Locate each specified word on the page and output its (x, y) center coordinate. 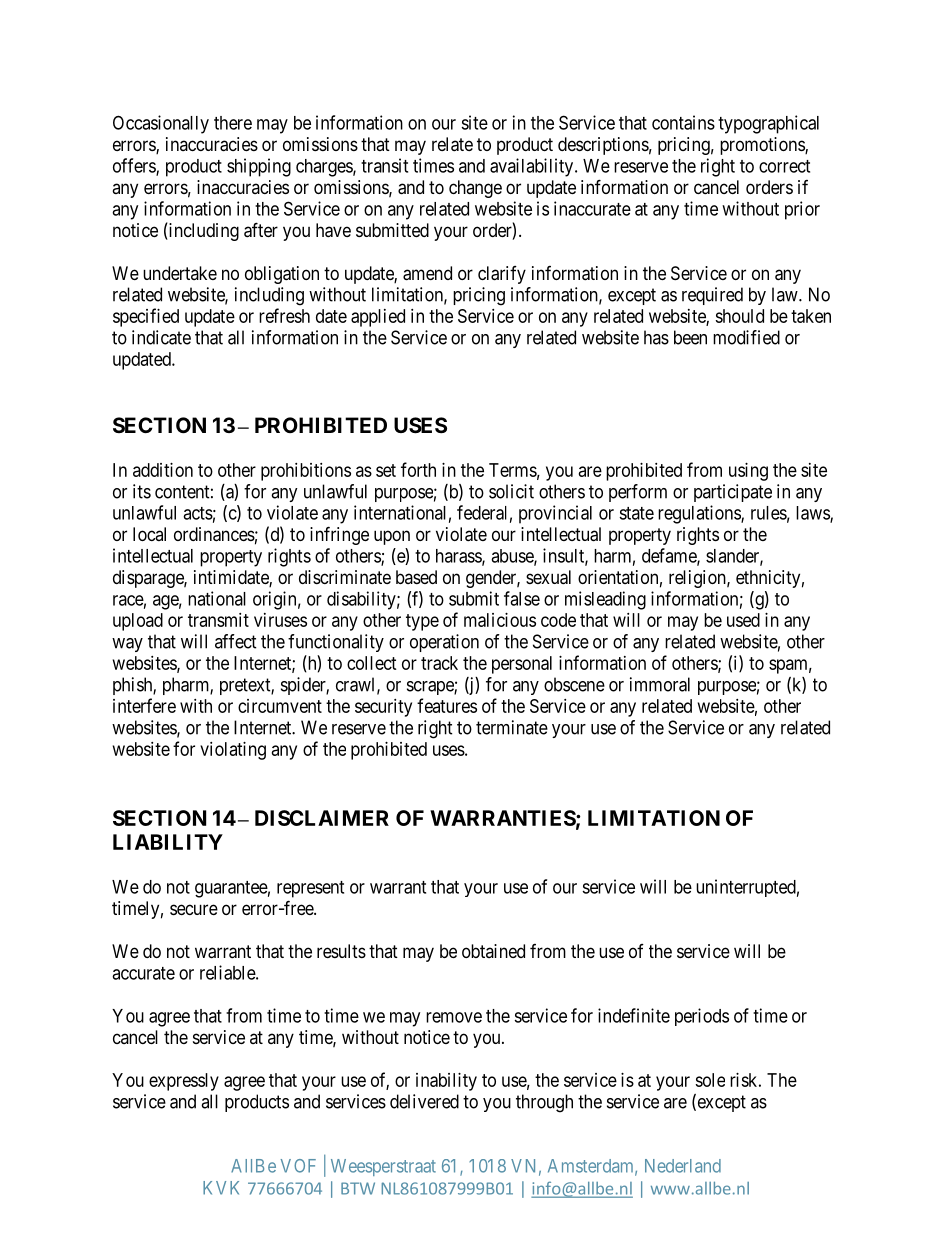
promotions (763, 146)
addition (163, 470)
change (475, 189)
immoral (660, 684)
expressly (184, 1082)
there (233, 123)
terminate (512, 727)
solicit (511, 491)
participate (733, 493)
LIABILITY (168, 842)
